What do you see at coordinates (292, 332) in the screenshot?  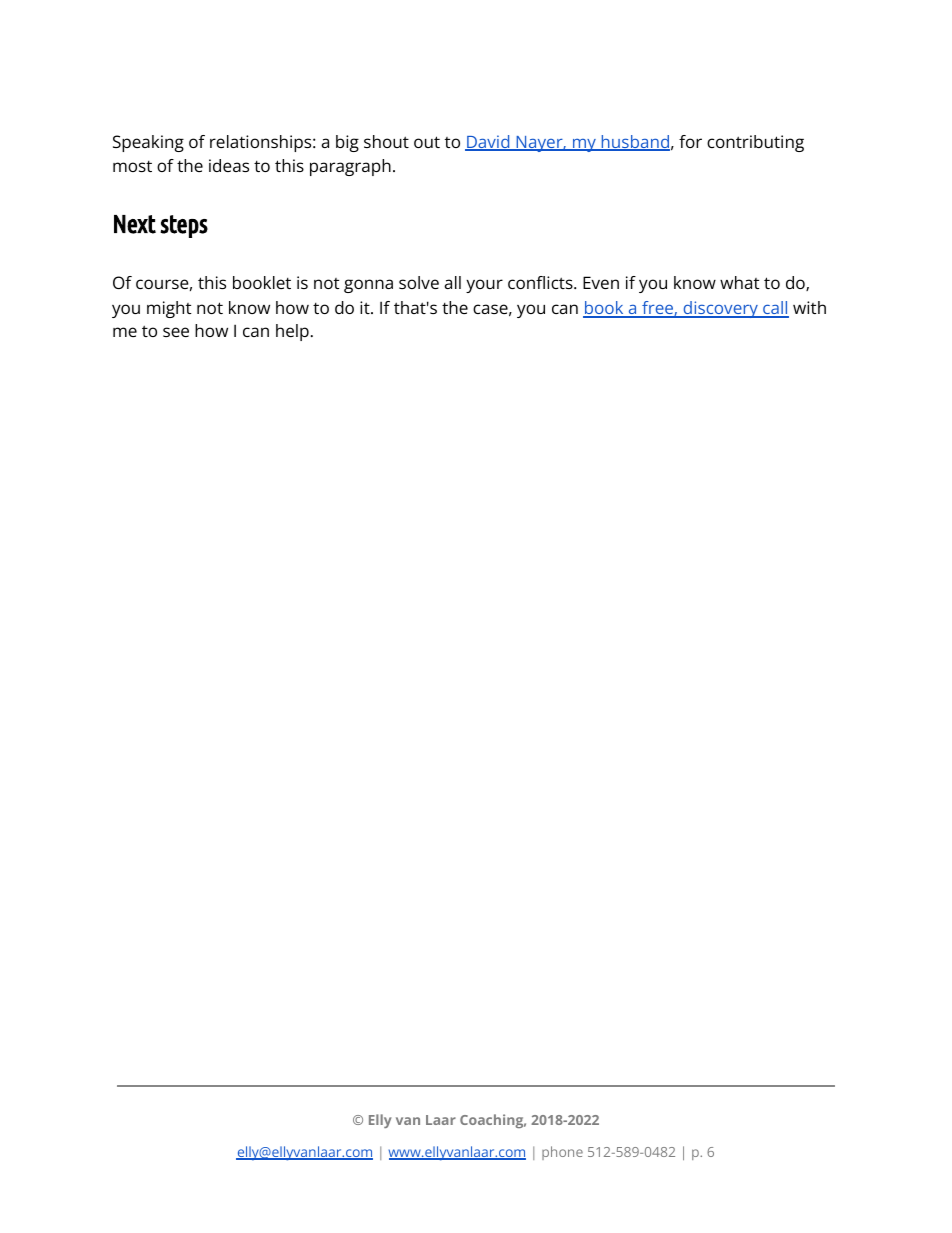 I see `help` at bounding box center [292, 332].
